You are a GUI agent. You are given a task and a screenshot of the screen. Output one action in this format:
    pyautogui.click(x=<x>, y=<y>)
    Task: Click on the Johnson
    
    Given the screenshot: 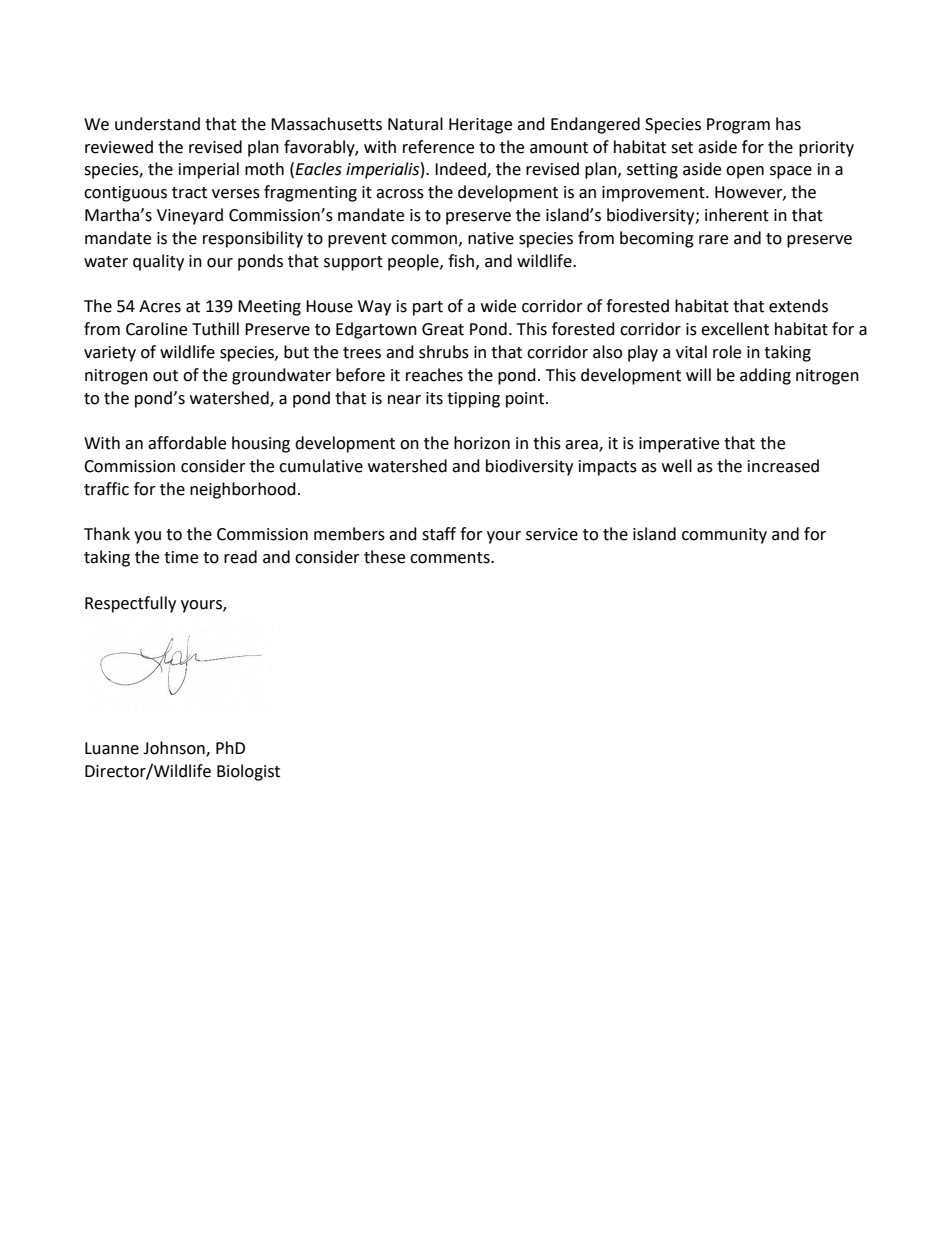 What is the action you would take?
    pyautogui.click(x=175, y=748)
